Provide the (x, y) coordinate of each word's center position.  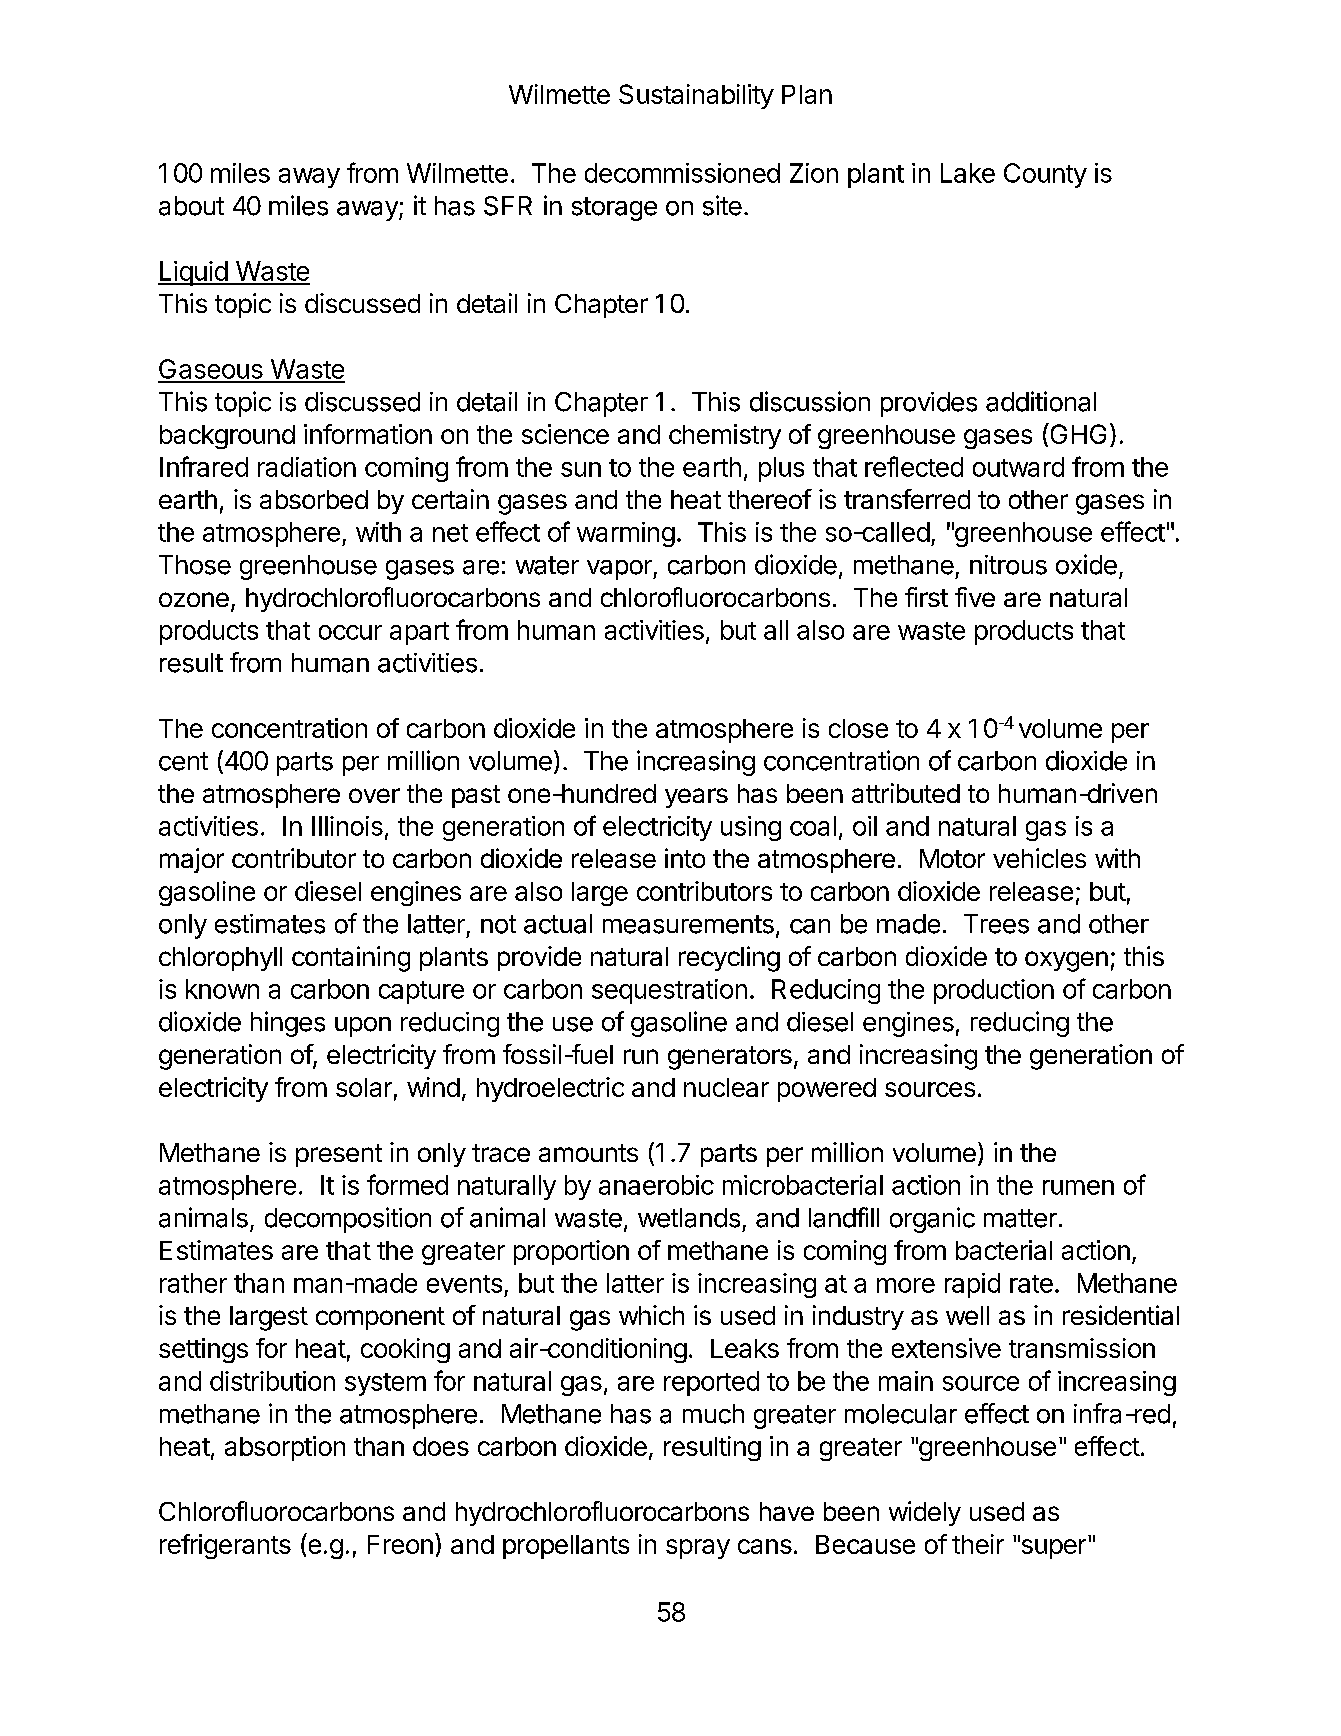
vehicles (1039, 858)
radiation (307, 467)
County (1045, 175)
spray (698, 1549)
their (978, 1544)
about (191, 206)
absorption (285, 1448)
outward (1018, 467)
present (339, 1155)
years (696, 798)
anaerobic (656, 1185)
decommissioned (682, 173)
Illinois (347, 826)
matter (1020, 1218)
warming (626, 534)
